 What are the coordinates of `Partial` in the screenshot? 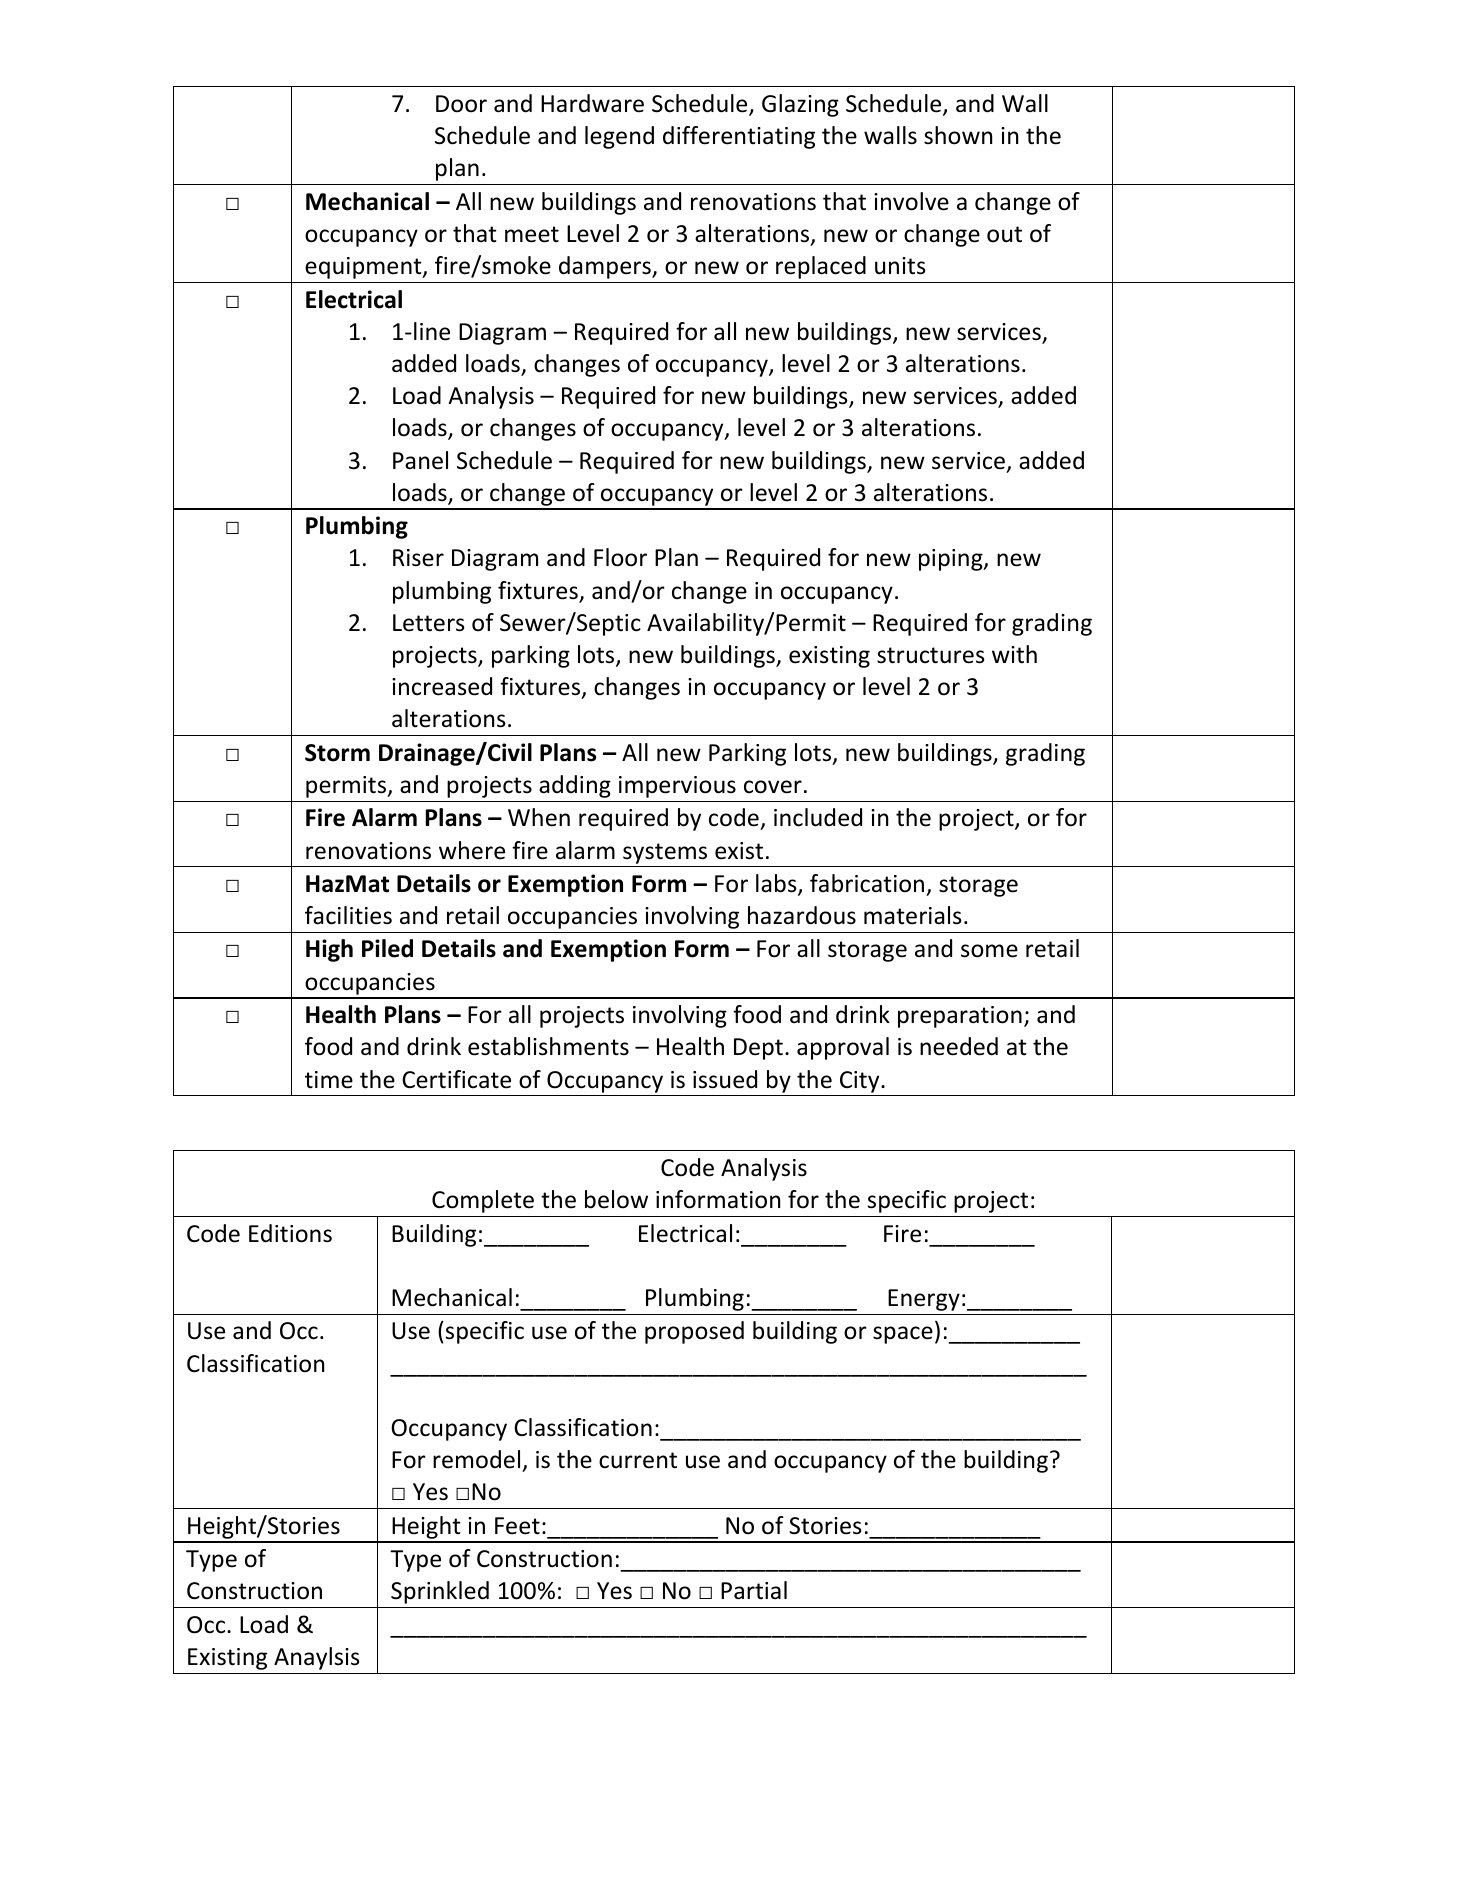 It's located at (754, 1590).
